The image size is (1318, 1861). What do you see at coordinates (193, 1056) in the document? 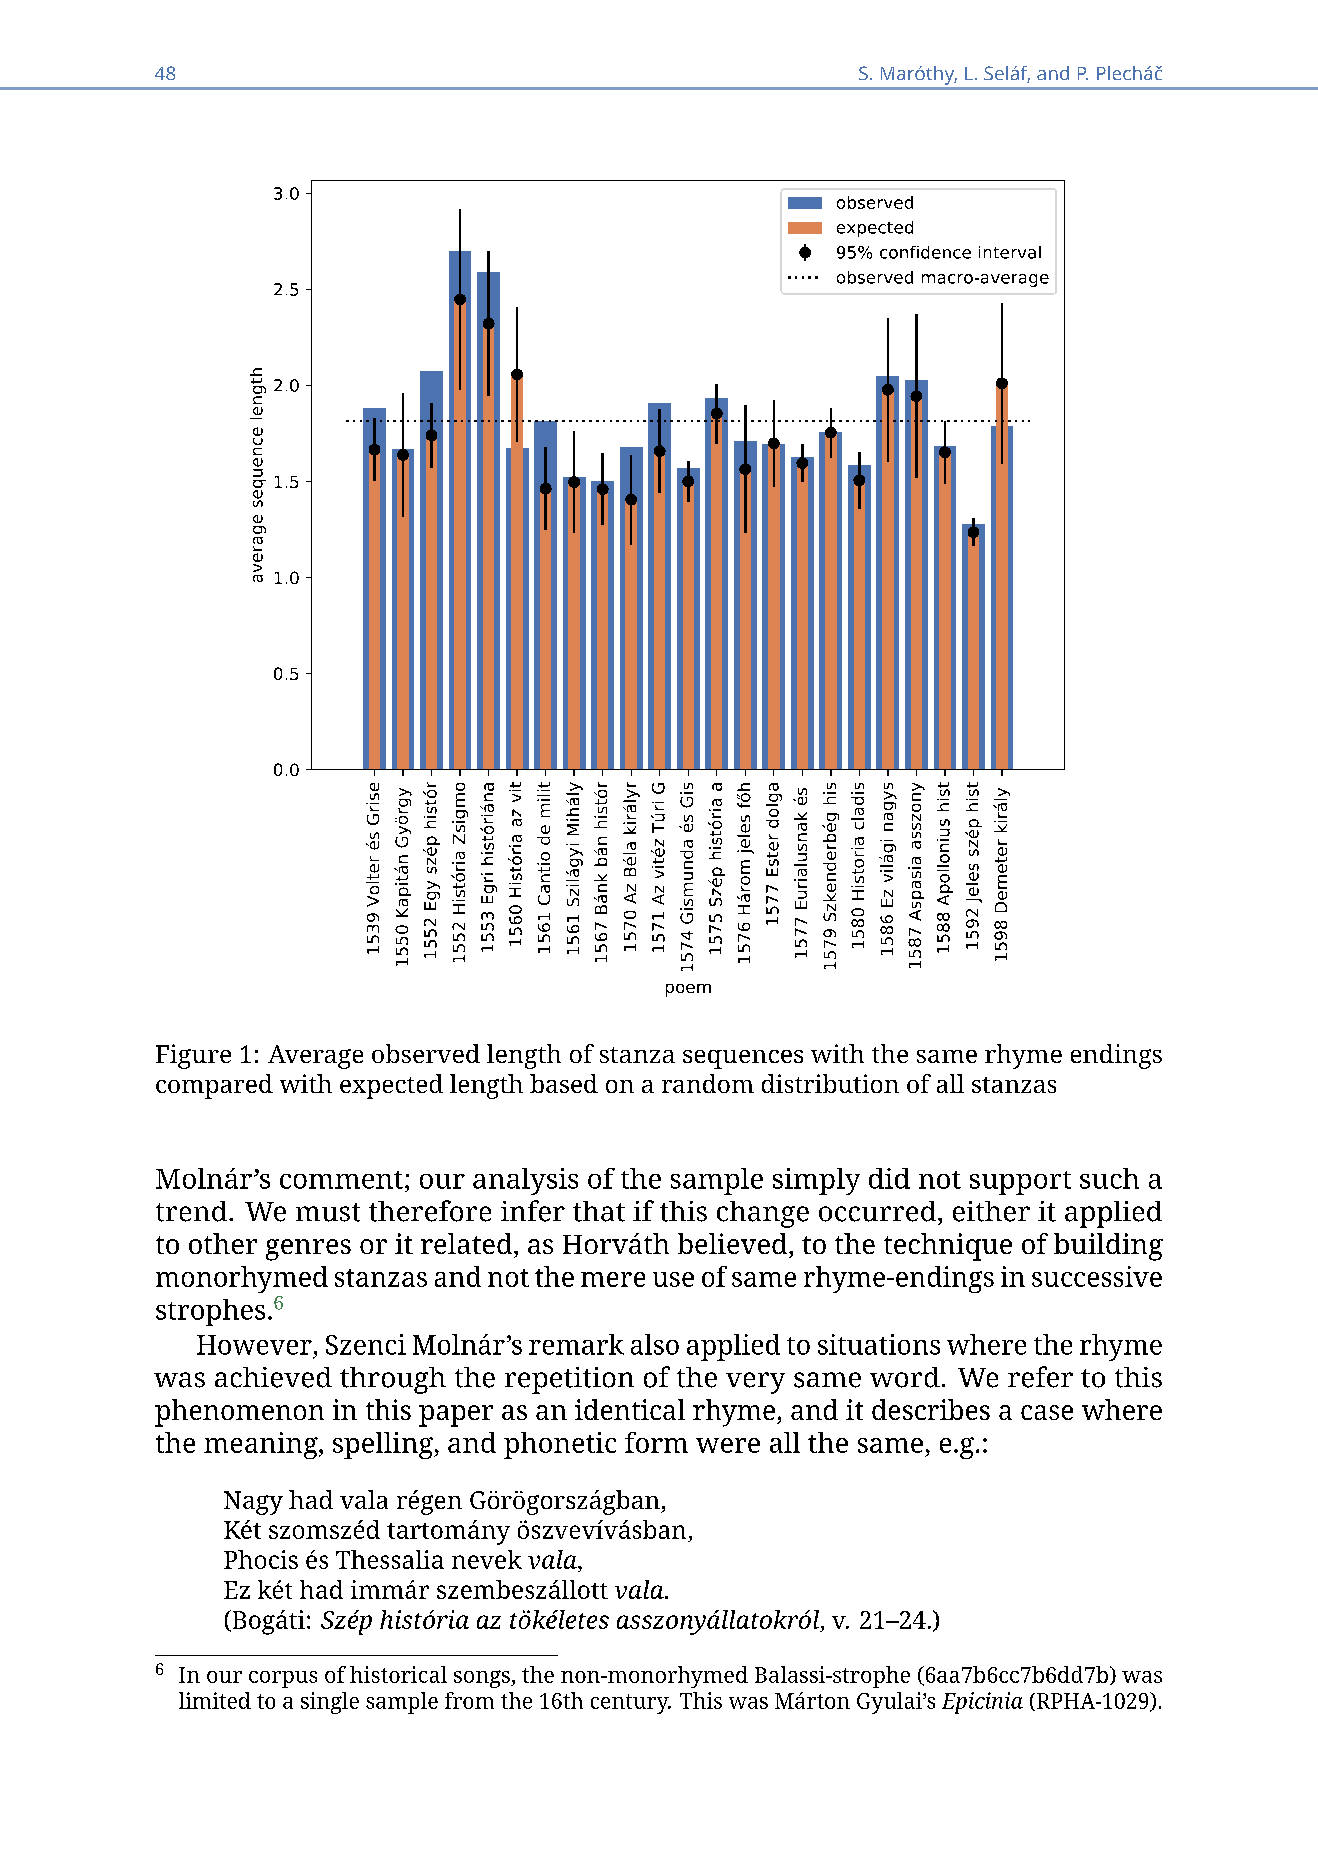
I see `Figure` at bounding box center [193, 1056].
